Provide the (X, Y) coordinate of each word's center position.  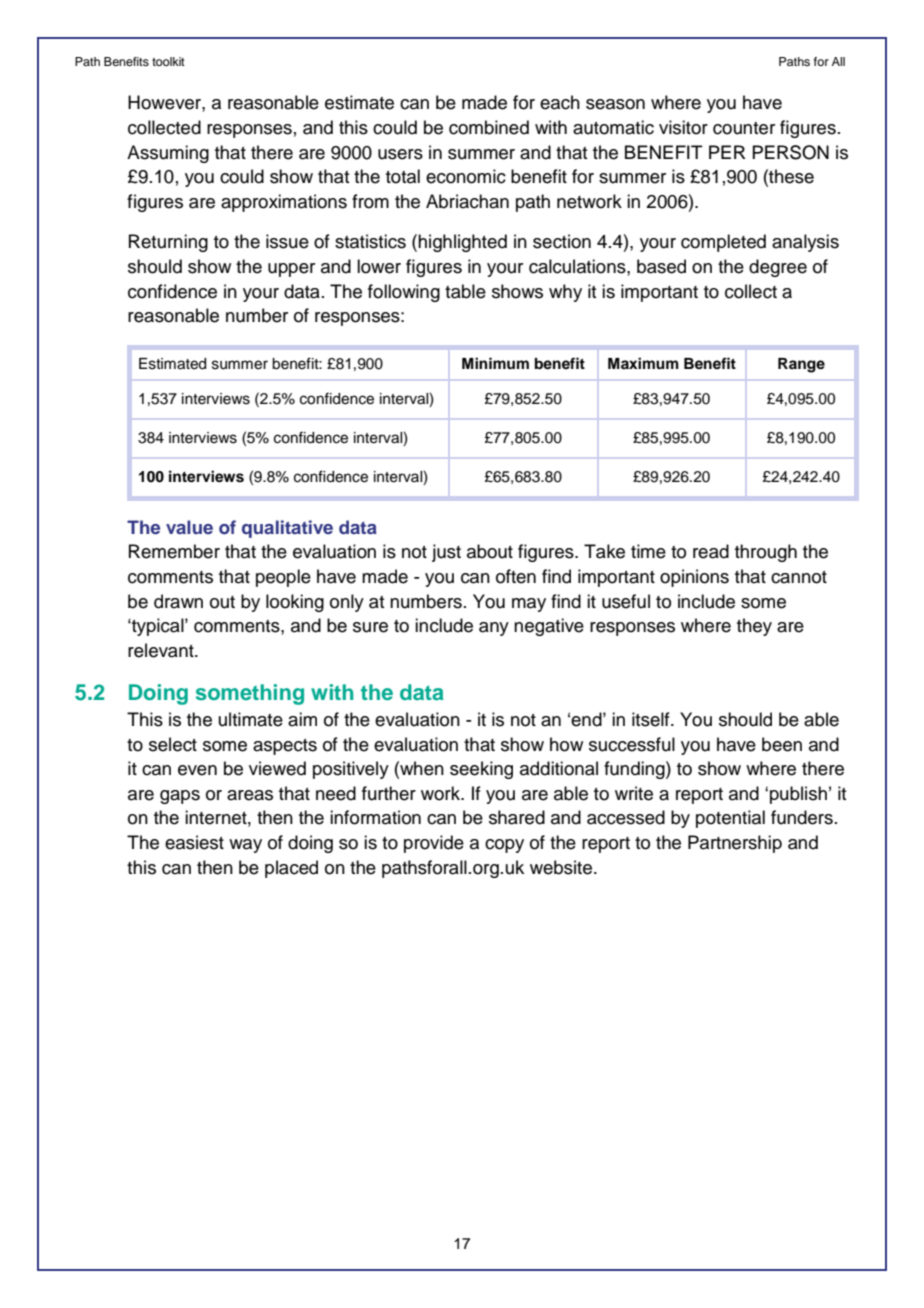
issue (287, 241)
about (490, 551)
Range (801, 365)
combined (489, 127)
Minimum (495, 363)
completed (723, 243)
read (711, 551)
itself (652, 719)
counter (744, 128)
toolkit (168, 61)
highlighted (462, 243)
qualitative (287, 529)
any (494, 629)
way (245, 846)
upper (291, 270)
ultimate (251, 719)
